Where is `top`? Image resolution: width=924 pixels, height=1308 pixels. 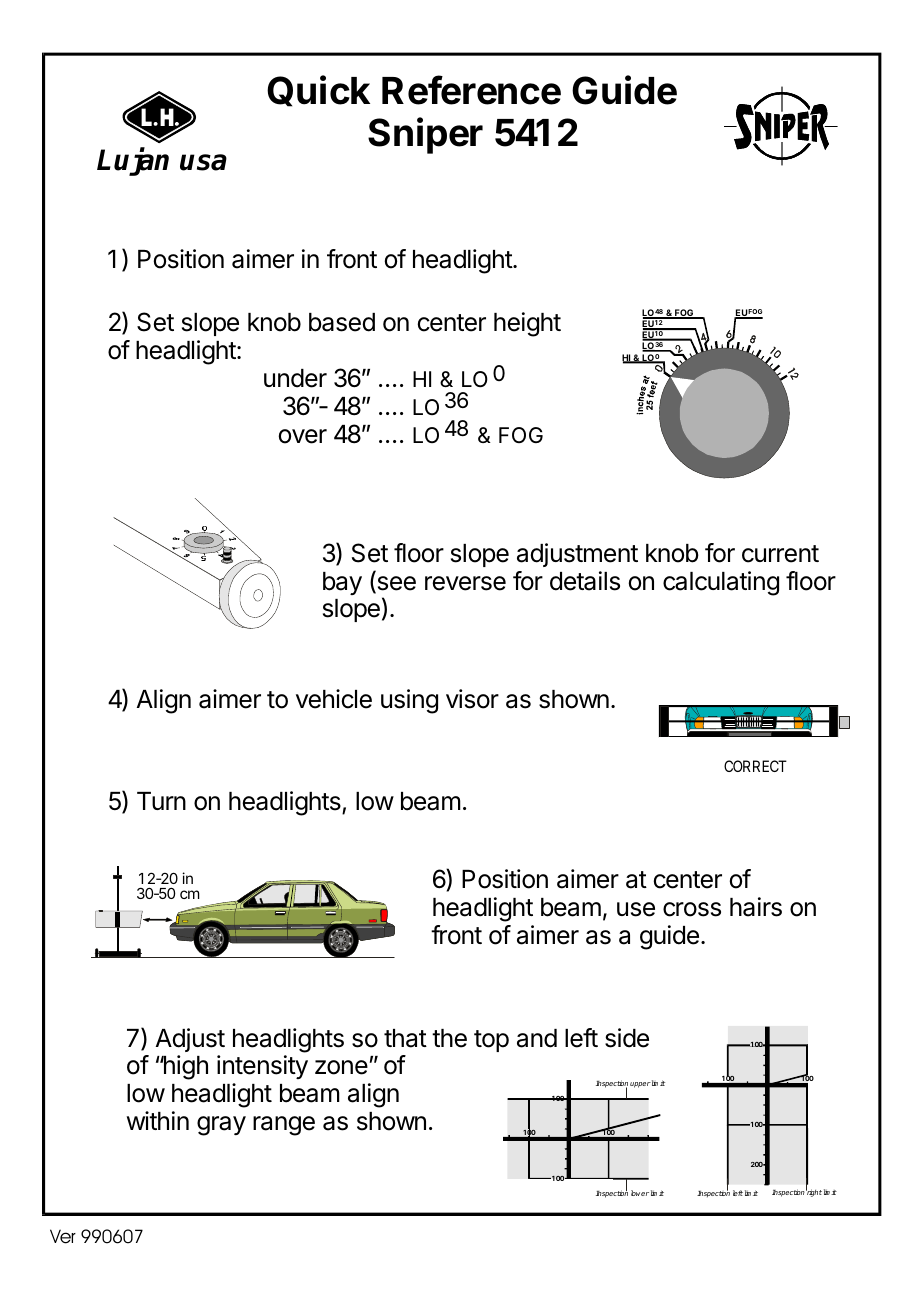
top is located at coordinates (491, 1041).
